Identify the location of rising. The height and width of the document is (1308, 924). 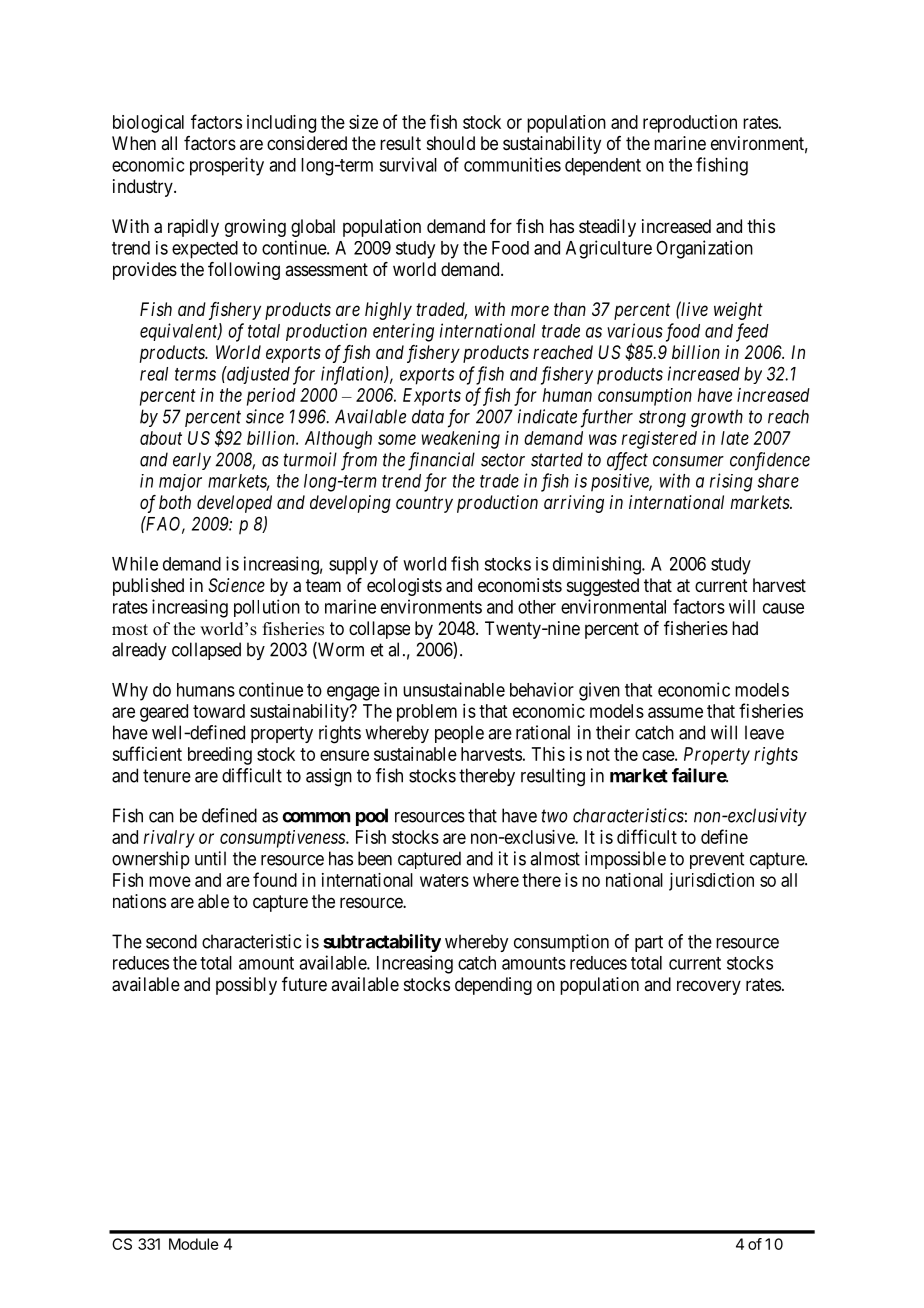
(731, 482).
